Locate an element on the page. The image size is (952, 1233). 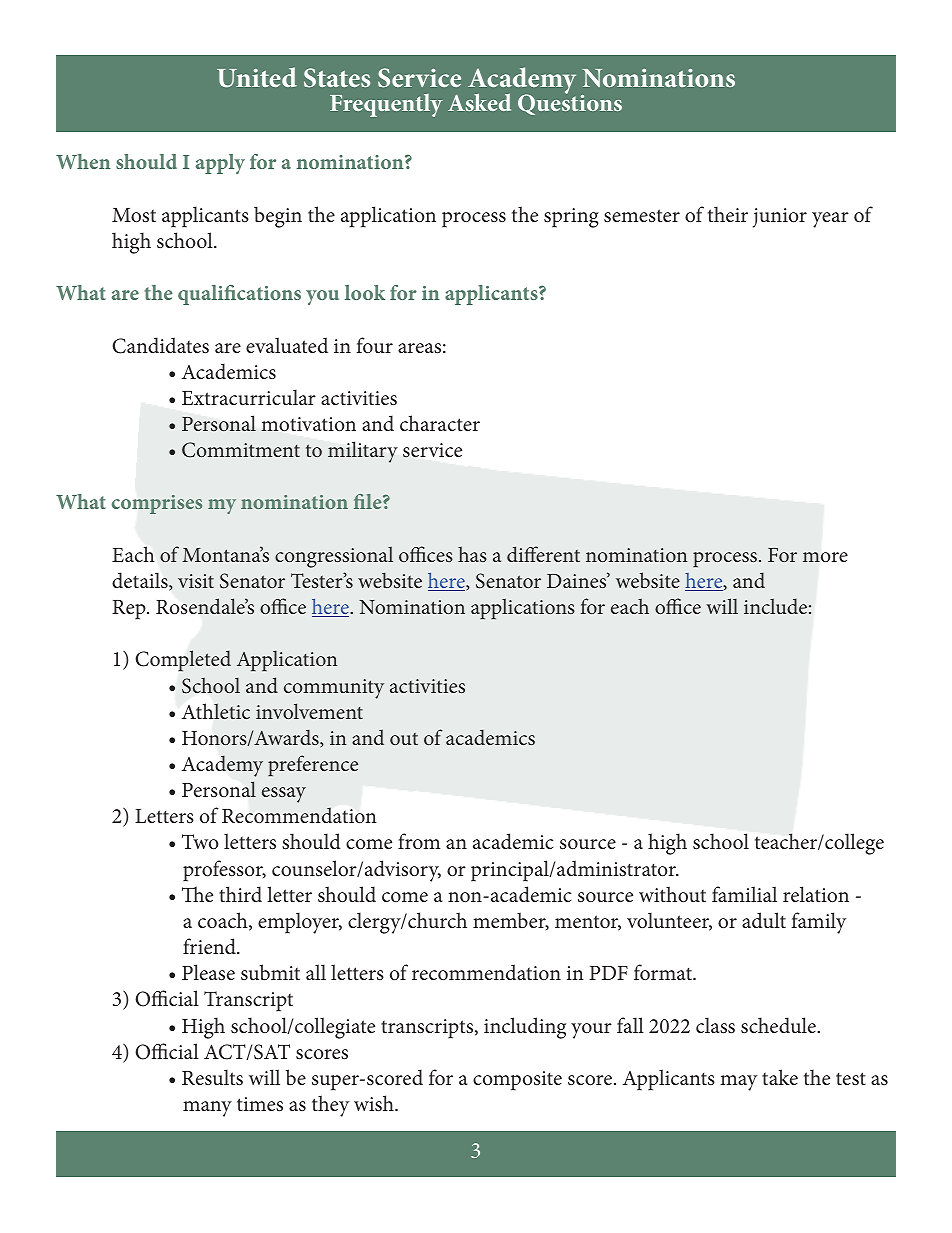
apply is located at coordinates (220, 164).
